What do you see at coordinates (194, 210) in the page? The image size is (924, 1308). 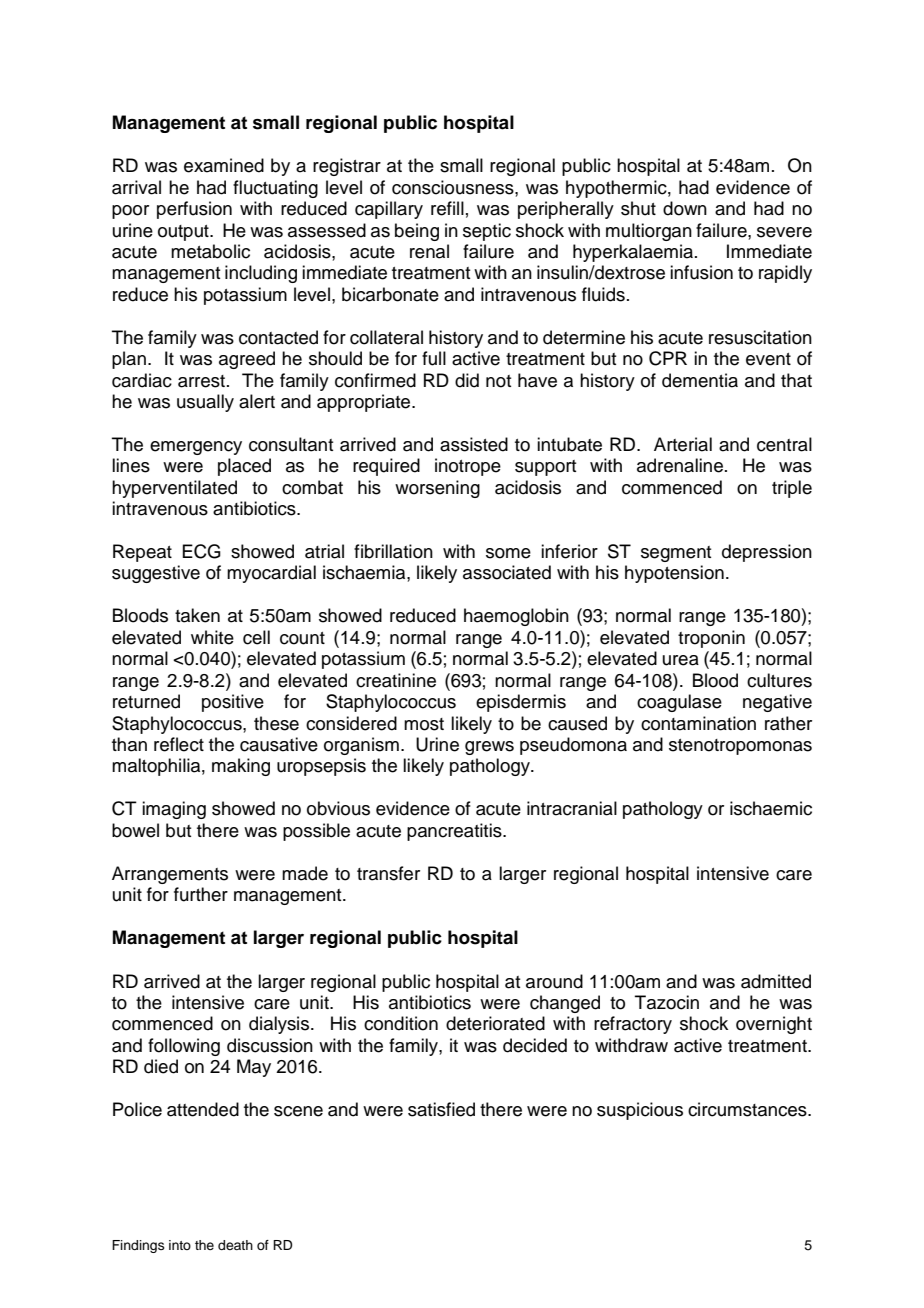 I see `perfusion` at bounding box center [194, 210].
